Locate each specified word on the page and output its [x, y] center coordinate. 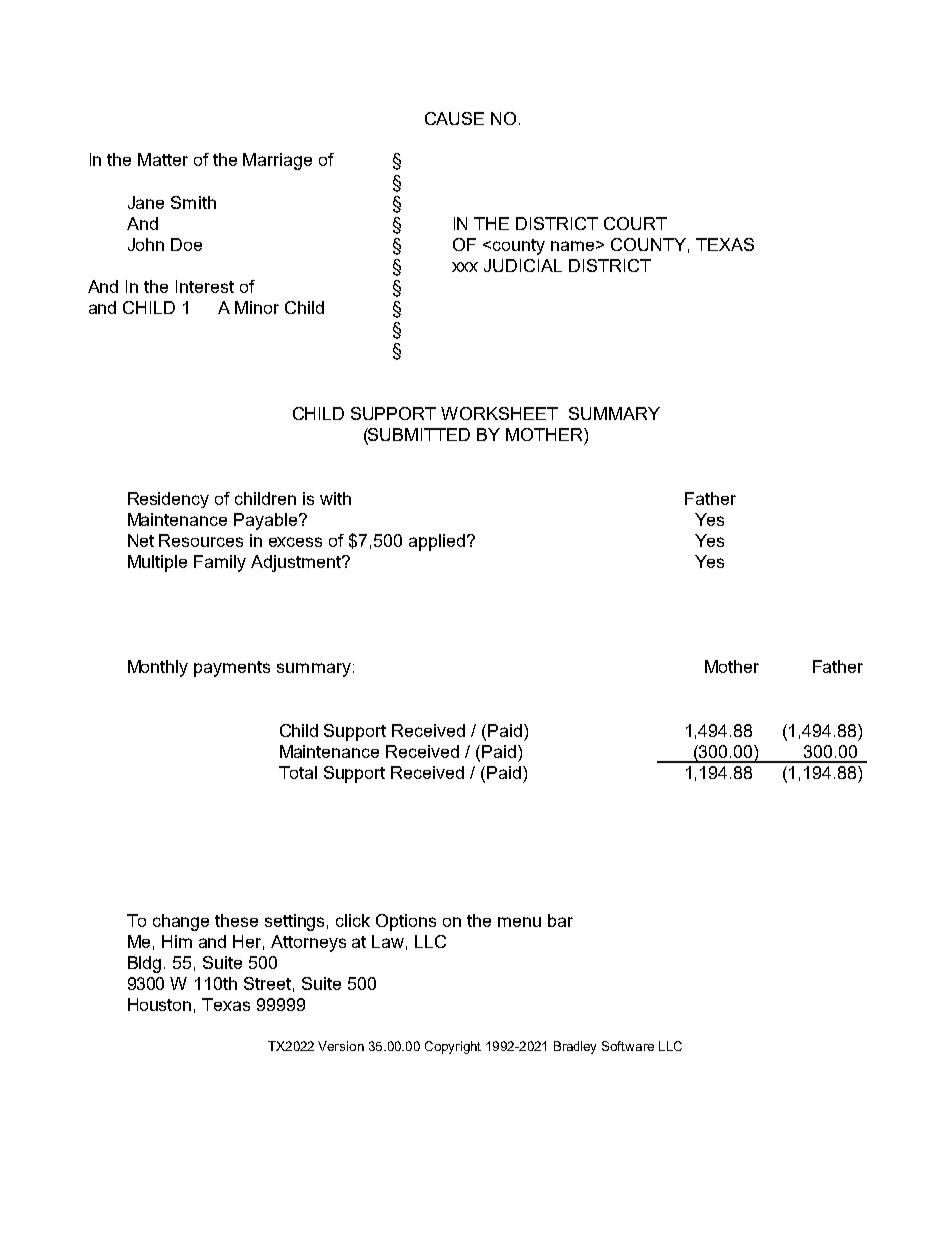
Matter [163, 159]
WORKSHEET [499, 413]
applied [437, 542]
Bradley [575, 1047]
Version [341, 1046]
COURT [635, 223]
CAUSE [454, 118]
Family [220, 563]
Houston [159, 1004]
